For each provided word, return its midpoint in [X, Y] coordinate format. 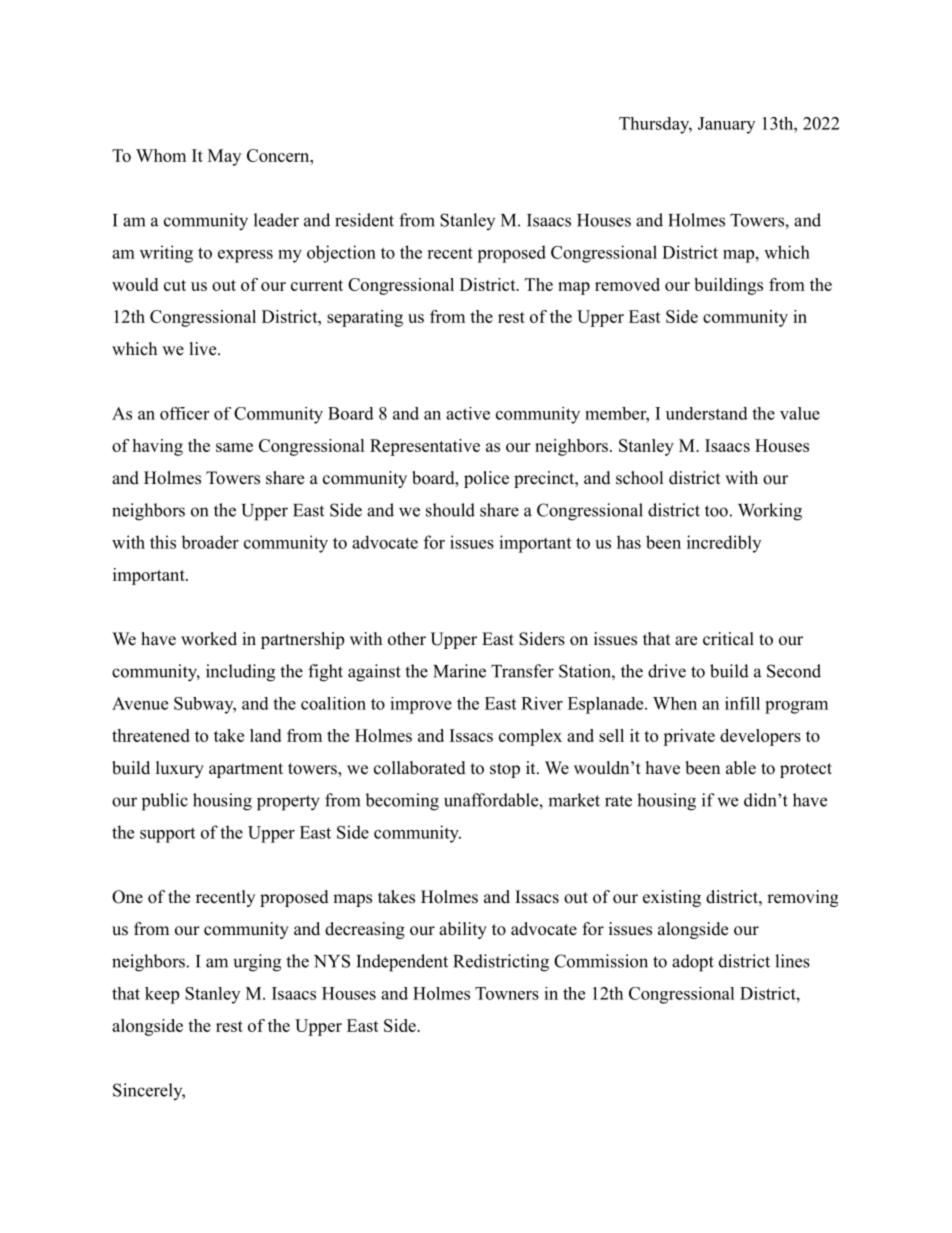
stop [505, 770]
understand [707, 413]
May [224, 157]
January [726, 125]
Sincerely [149, 1091]
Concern [279, 155]
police [486, 479]
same [234, 447]
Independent [402, 963]
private [689, 737]
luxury [180, 769]
